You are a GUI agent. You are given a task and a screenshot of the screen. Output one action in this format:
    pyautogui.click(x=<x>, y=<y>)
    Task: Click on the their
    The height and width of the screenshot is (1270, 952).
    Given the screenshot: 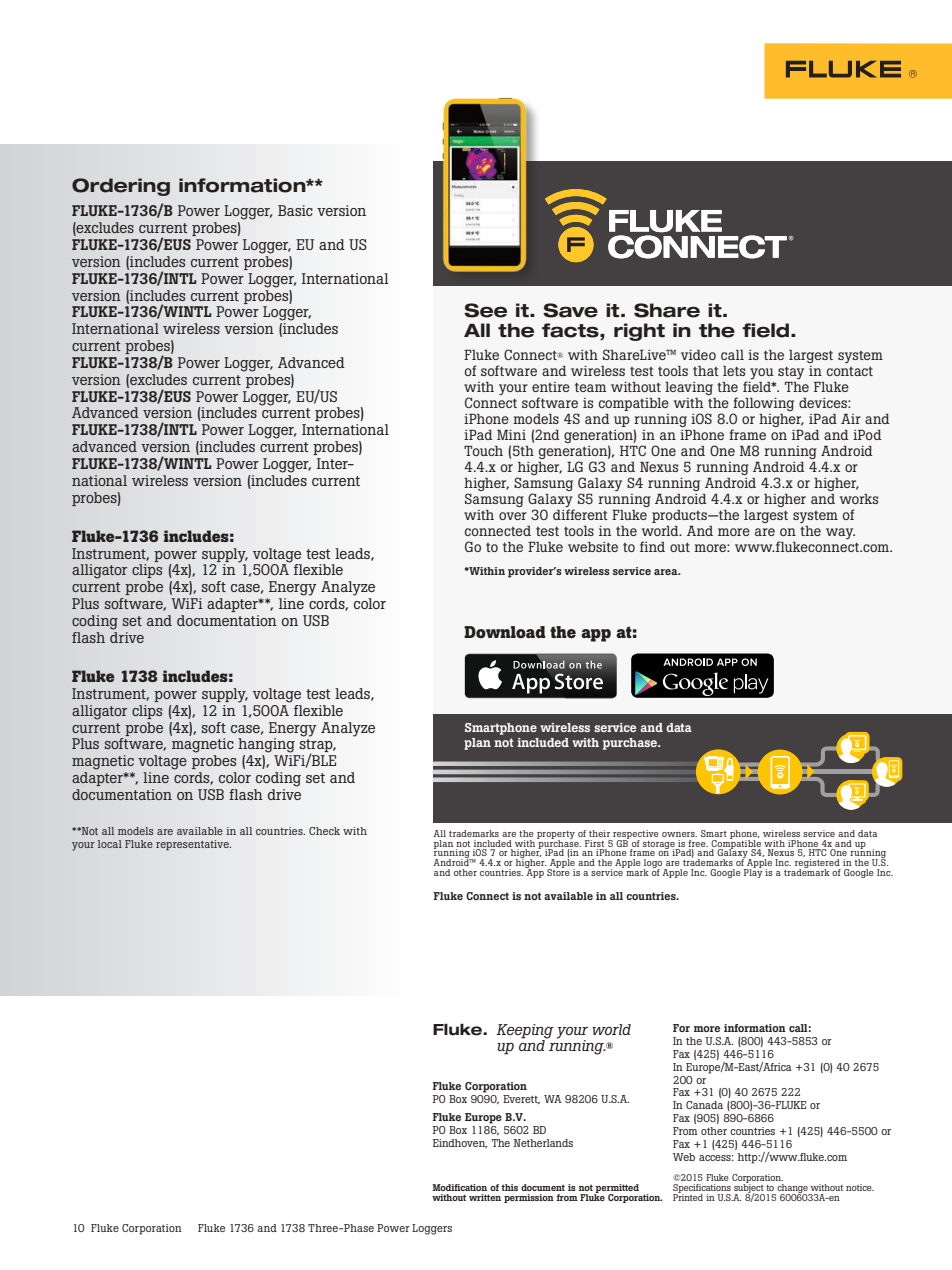 What is the action you would take?
    pyautogui.click(x=599, y=833)
